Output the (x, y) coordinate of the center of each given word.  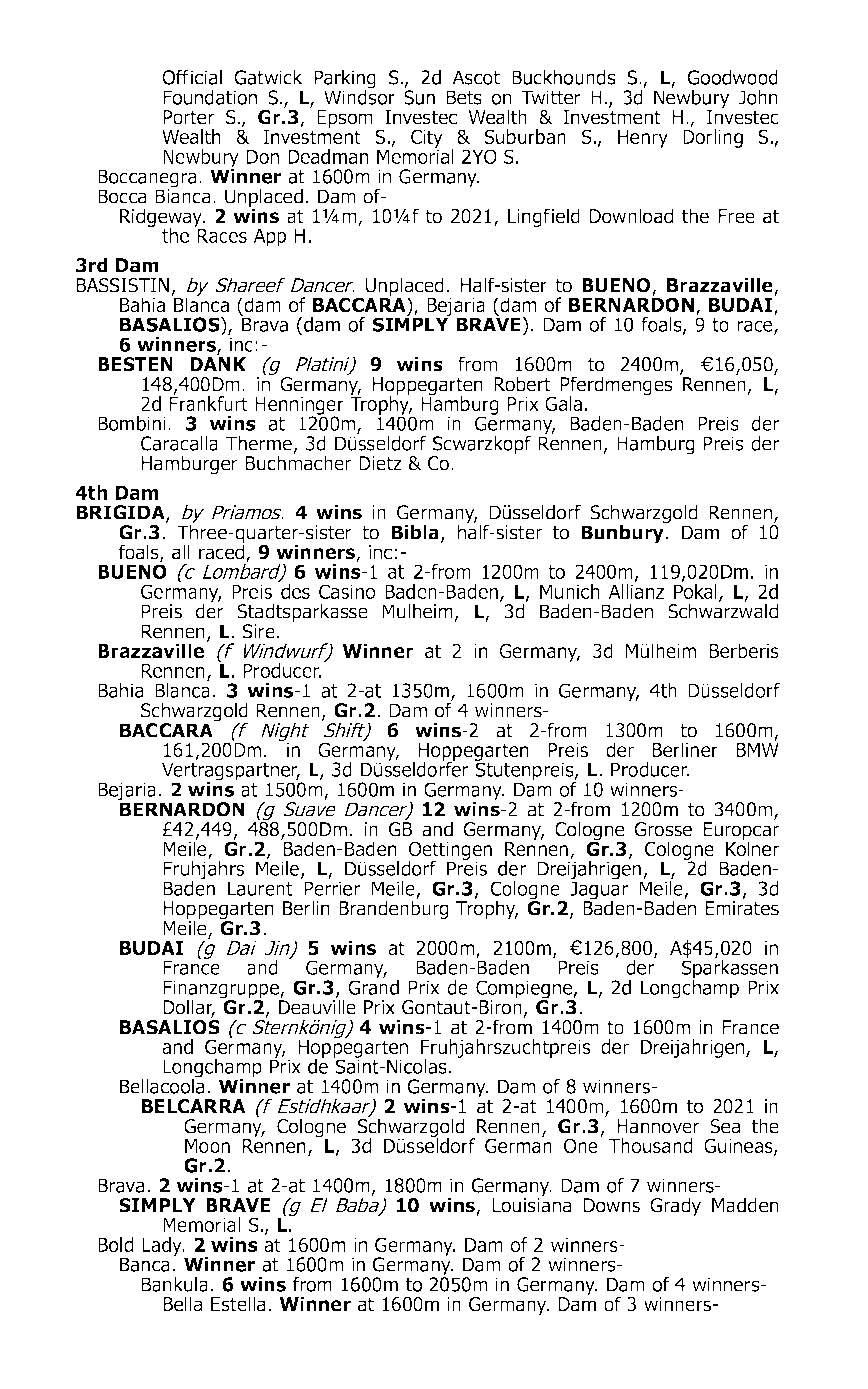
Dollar (189, 1008)
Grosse (663, 829)
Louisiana (531, 1204)
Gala (563, 403)
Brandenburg (394, 909)
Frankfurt (208, 402)
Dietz (380, 463)
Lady (163, 1246)
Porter (189, 117)
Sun (419, 96)
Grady (675, 1206)
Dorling (713, 137)
